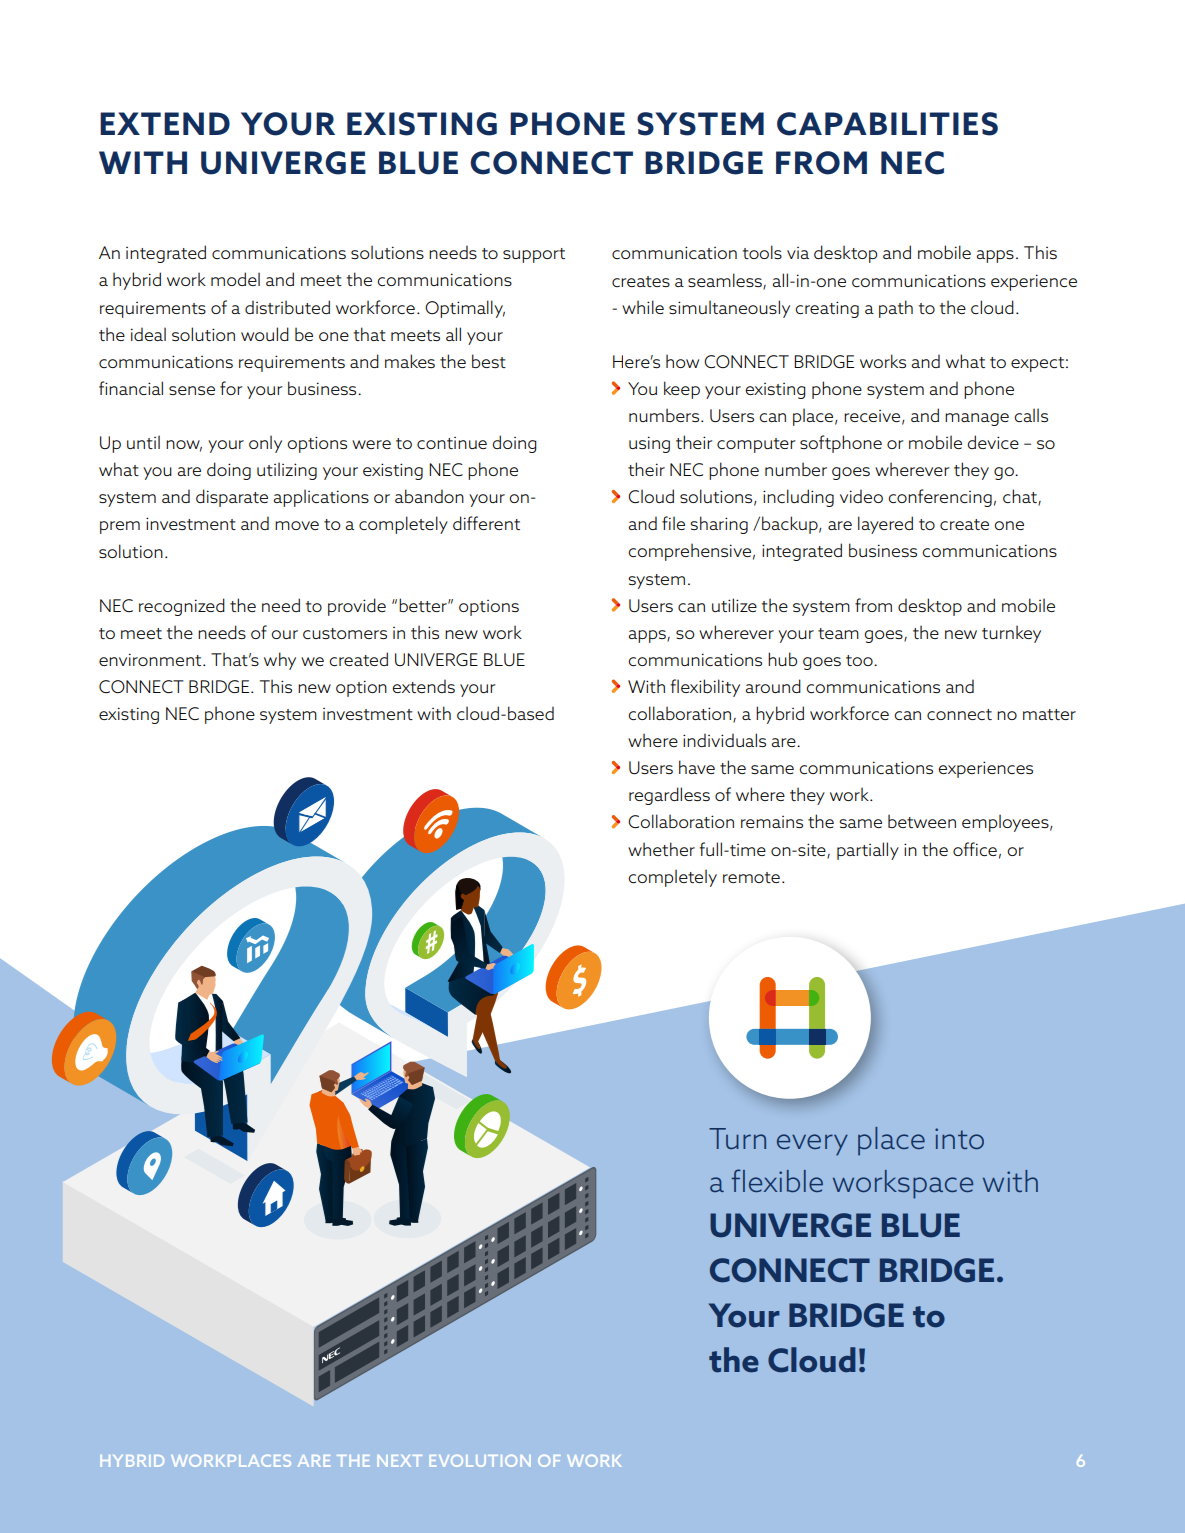  What do you see at coordinates (812, 1145) in the page?
I see `every` at bounding box center [812, 1145].
